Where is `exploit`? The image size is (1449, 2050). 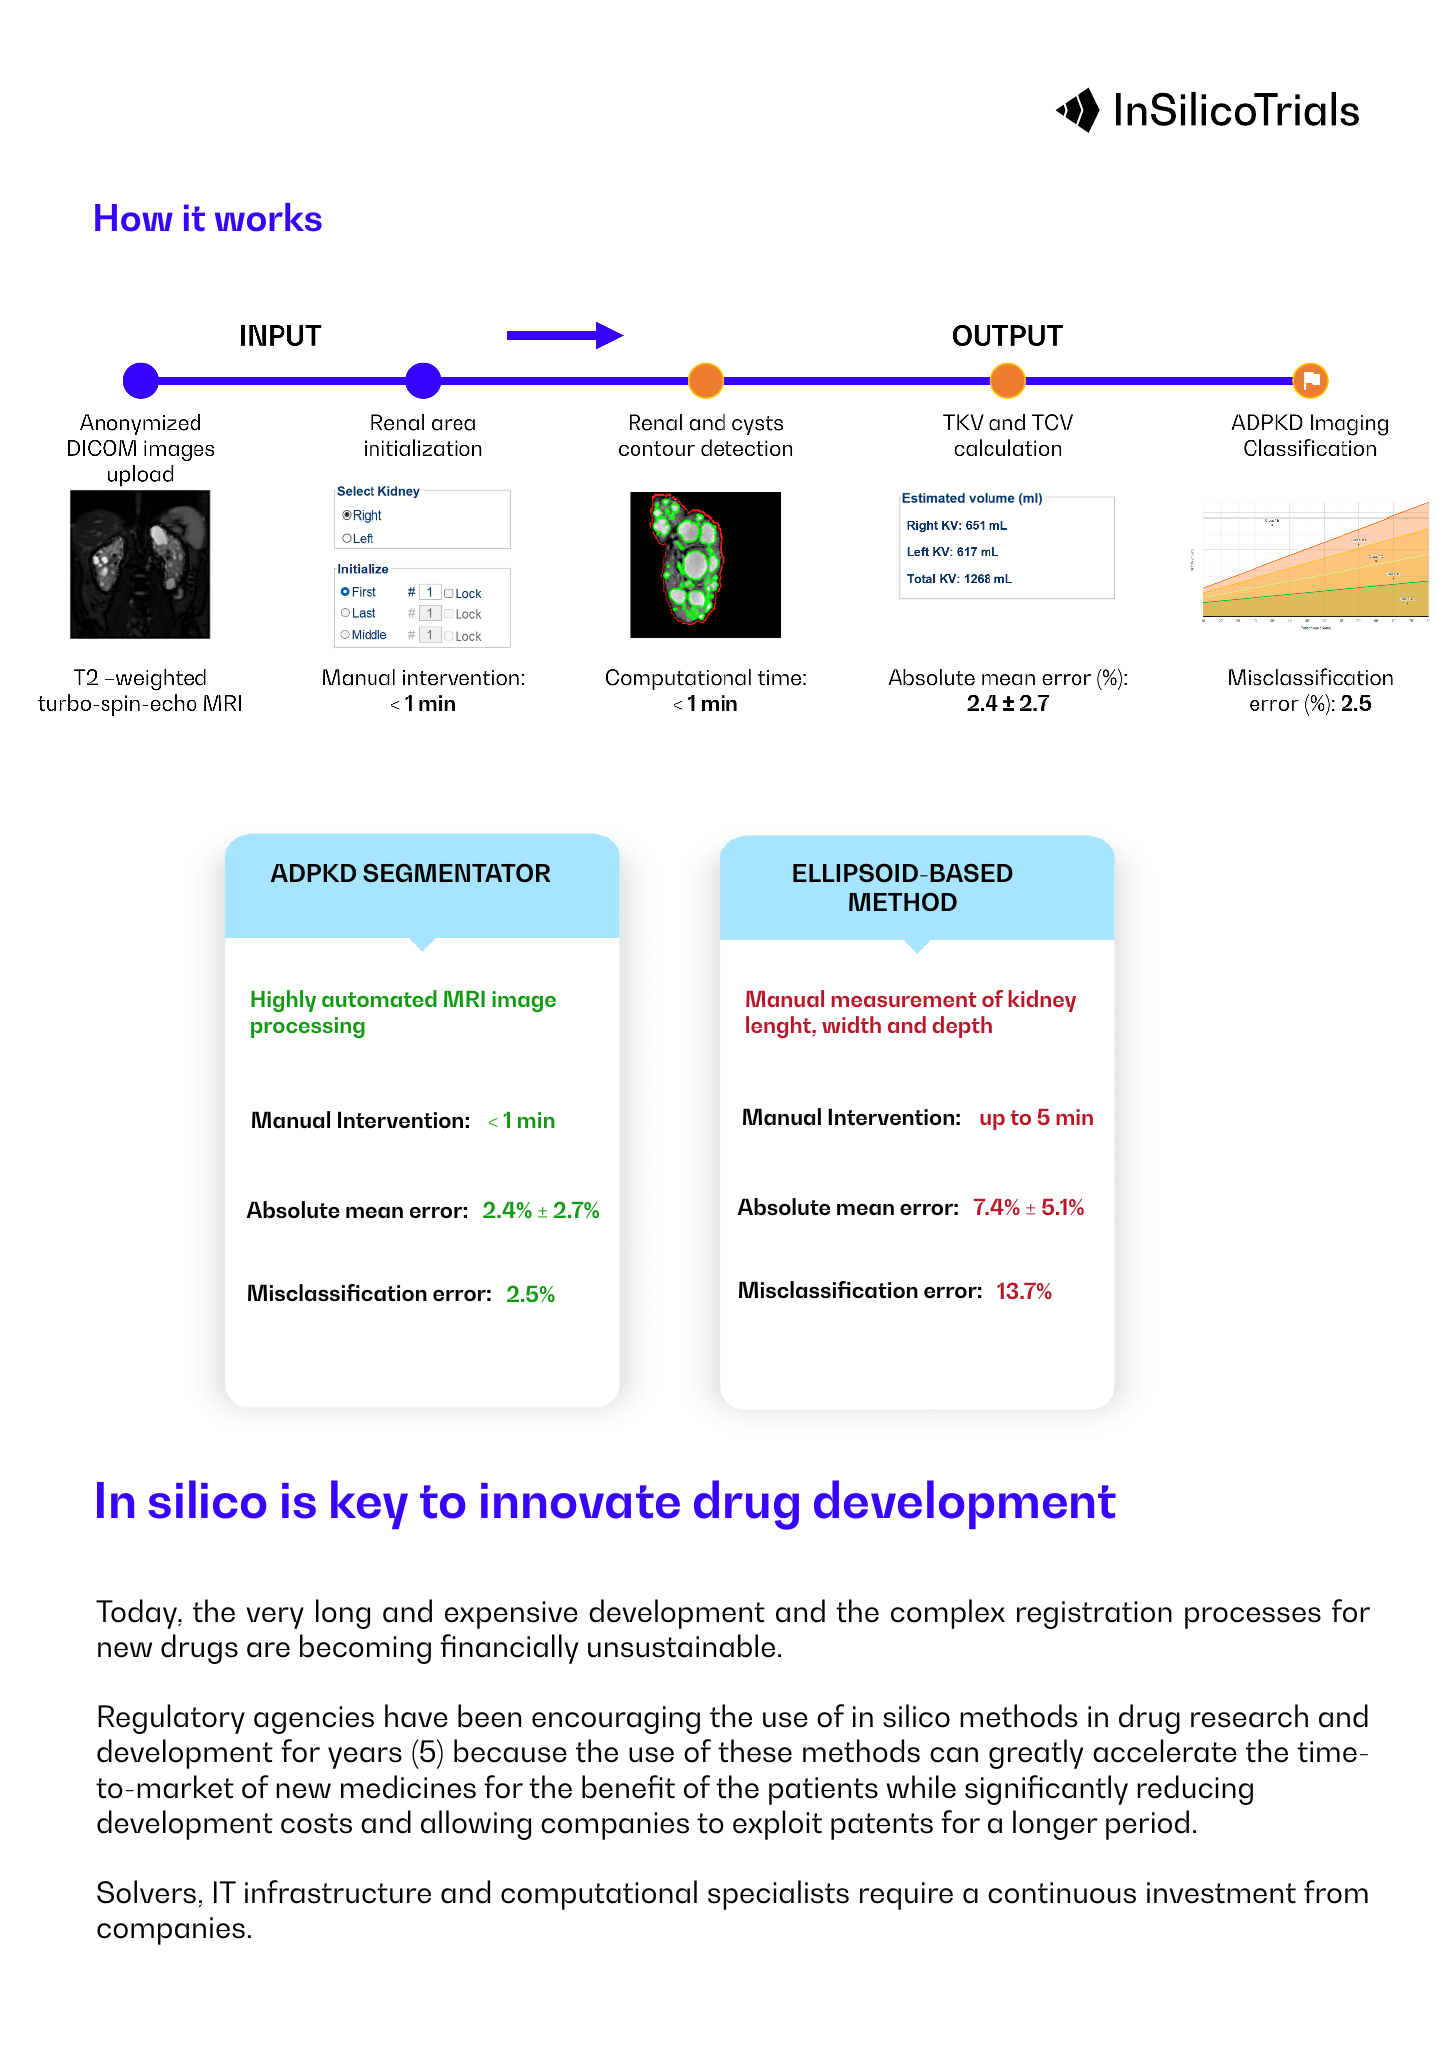 exploit is located at coordinates (777, 1825).
